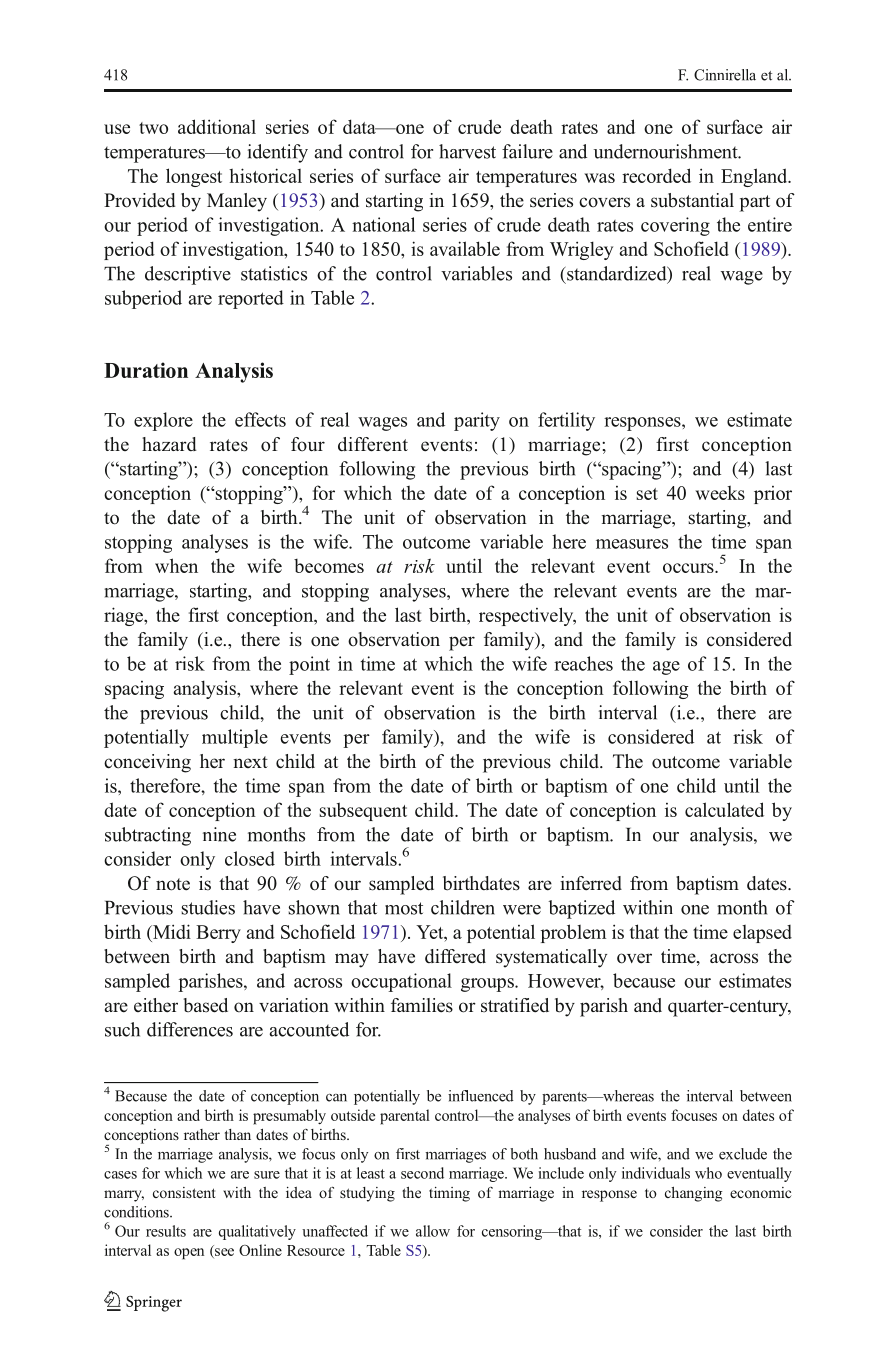 The width and height of the document is (896, 1359). What do you see at coordinates (656, 175) in the document?
I see `recorded` at bounding box center [656, 175].
